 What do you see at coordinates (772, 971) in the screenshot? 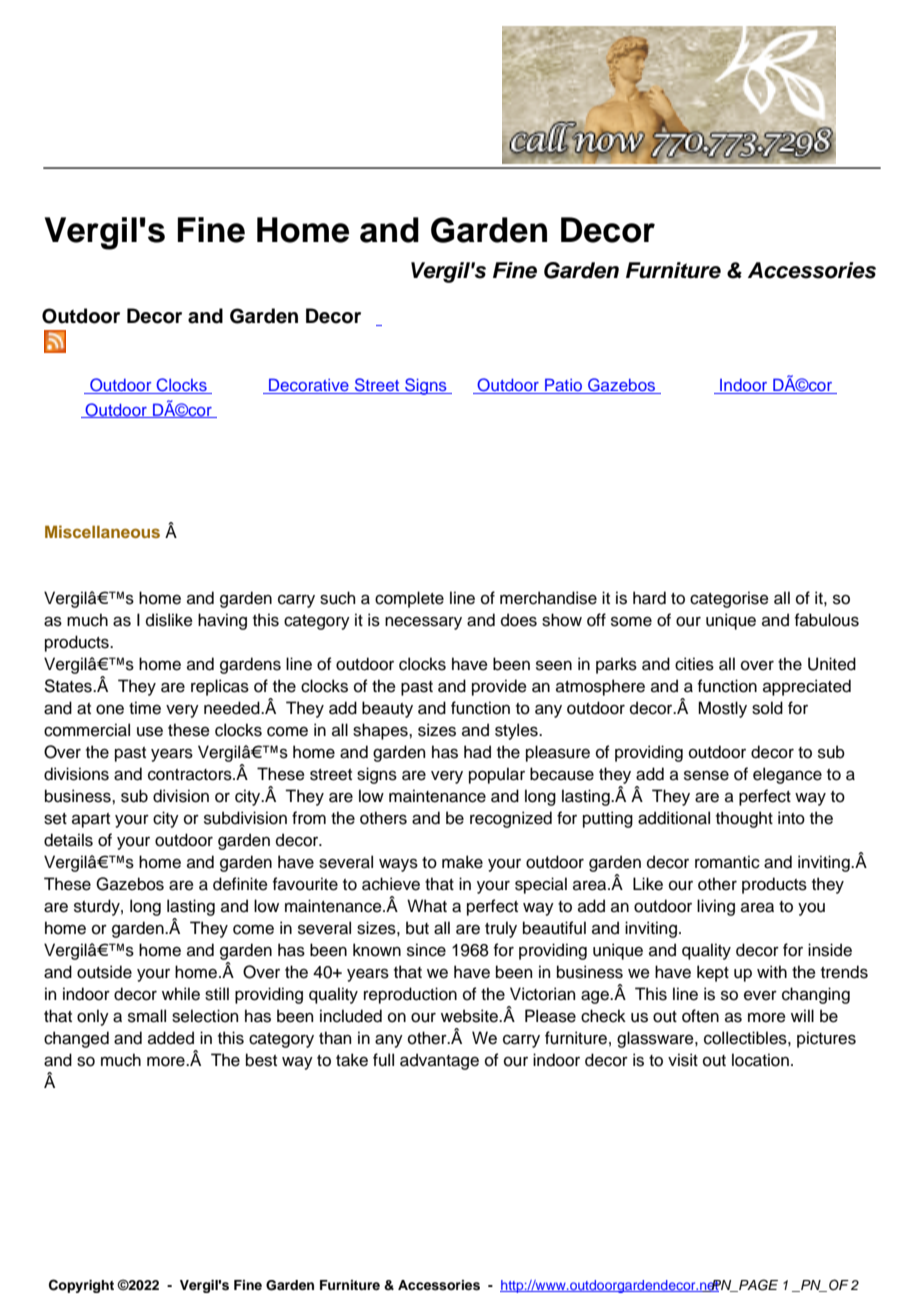
I see `with` at bounding box center [772, 971].
